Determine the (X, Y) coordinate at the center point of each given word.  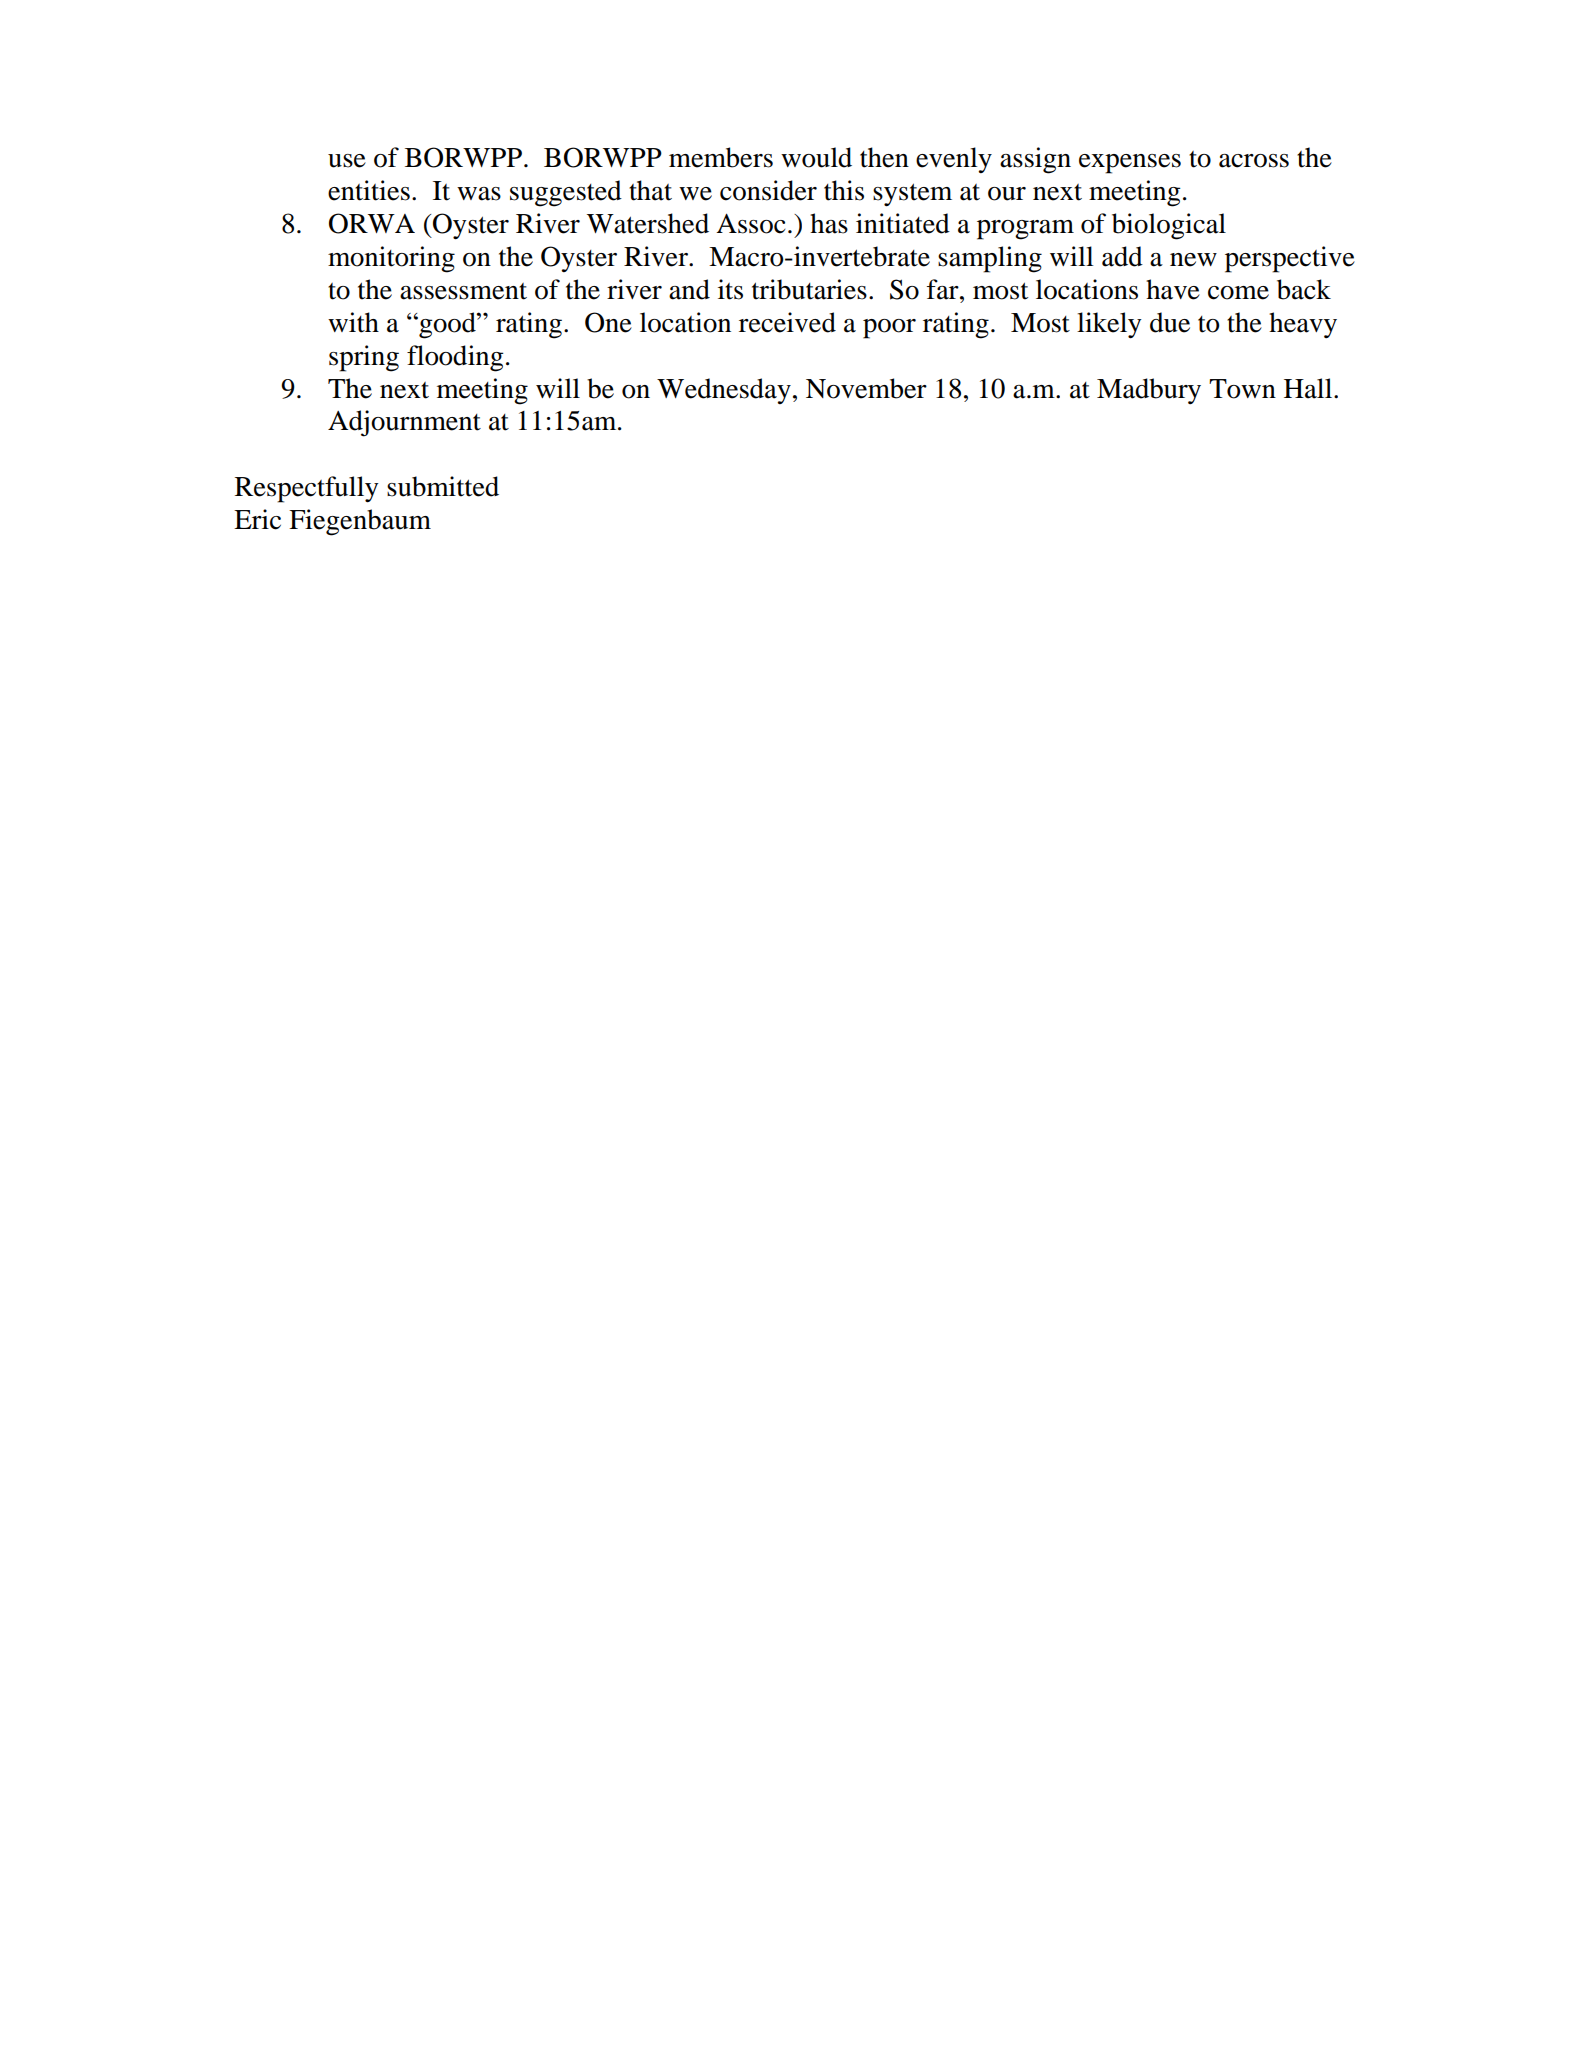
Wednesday (724, 391)
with (353, 322)
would (816, 157)
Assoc (750, 224)
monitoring (391, 259)
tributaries (809, 289)
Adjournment (404, 423)
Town (1242, 389)
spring (364, 358)
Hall (1309, 388)
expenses (1130, 164)
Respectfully (307, 489)
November (866, 388)
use (347, 161)
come (1238, 293)
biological (1169, 226)
